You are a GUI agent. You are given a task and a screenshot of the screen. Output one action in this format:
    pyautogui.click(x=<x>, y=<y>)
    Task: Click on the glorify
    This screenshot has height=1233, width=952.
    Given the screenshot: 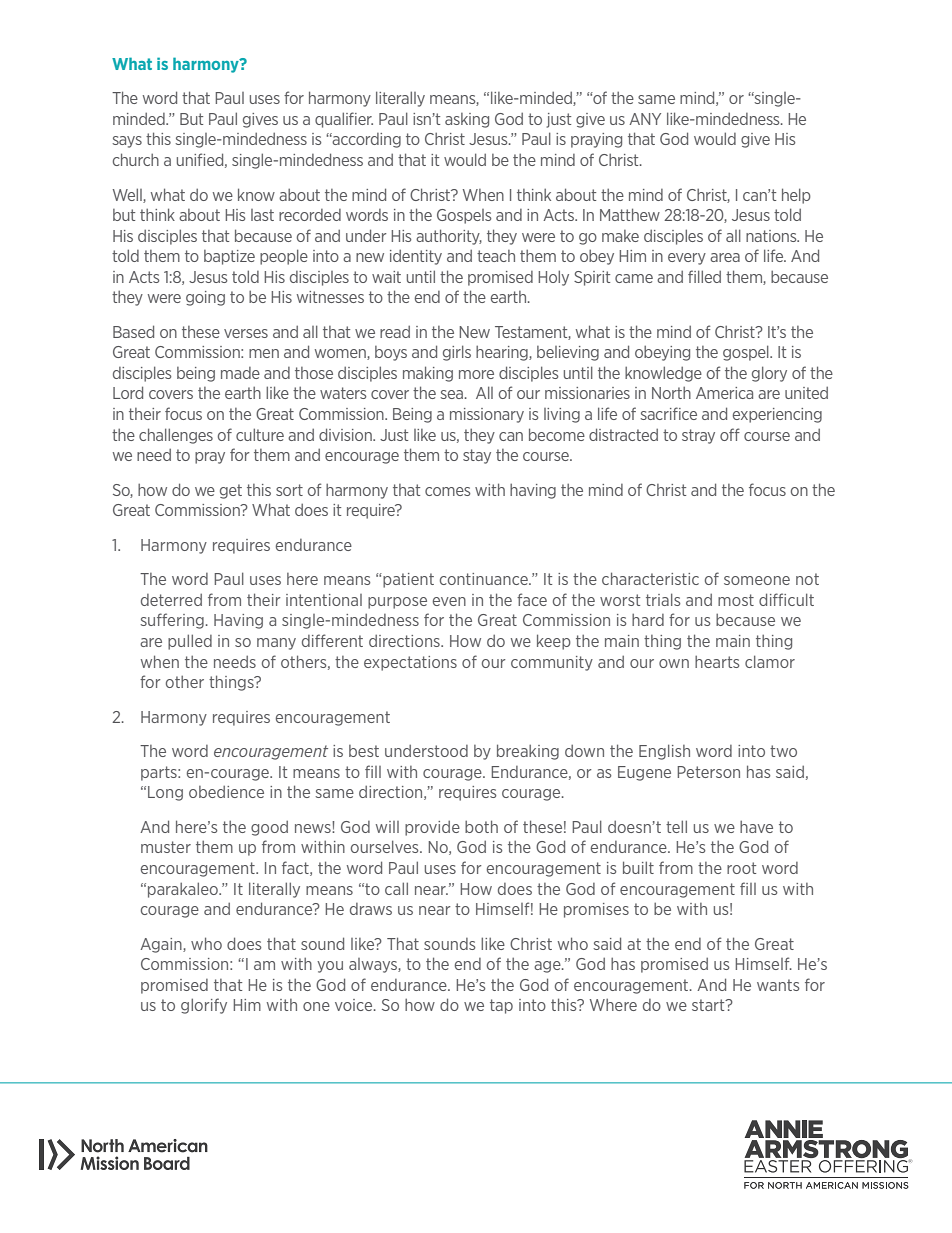 What is the action you would take?
    pyautogui.click(x=204, y=1006)
